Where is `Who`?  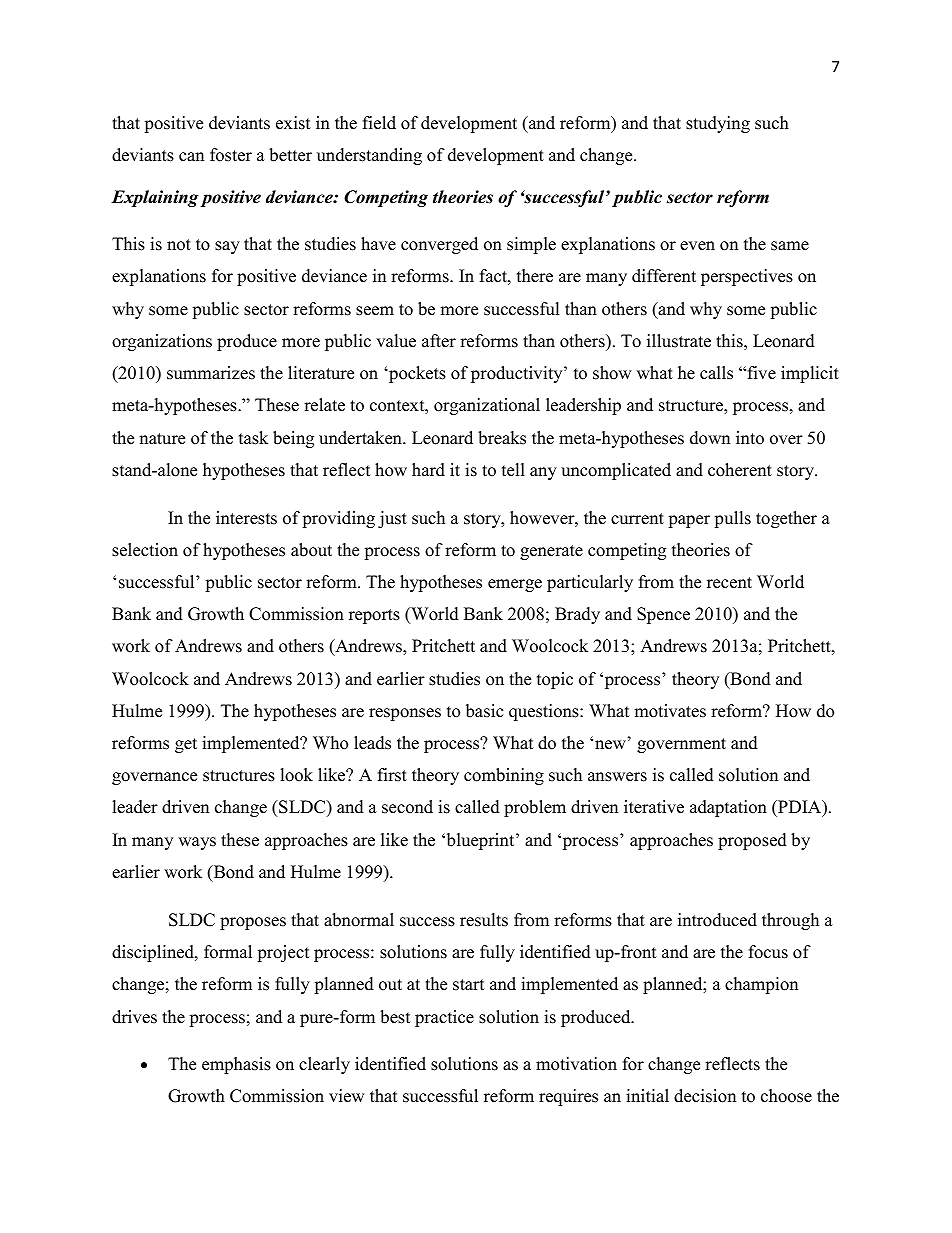
Who is located at coordinates (330, 743).
